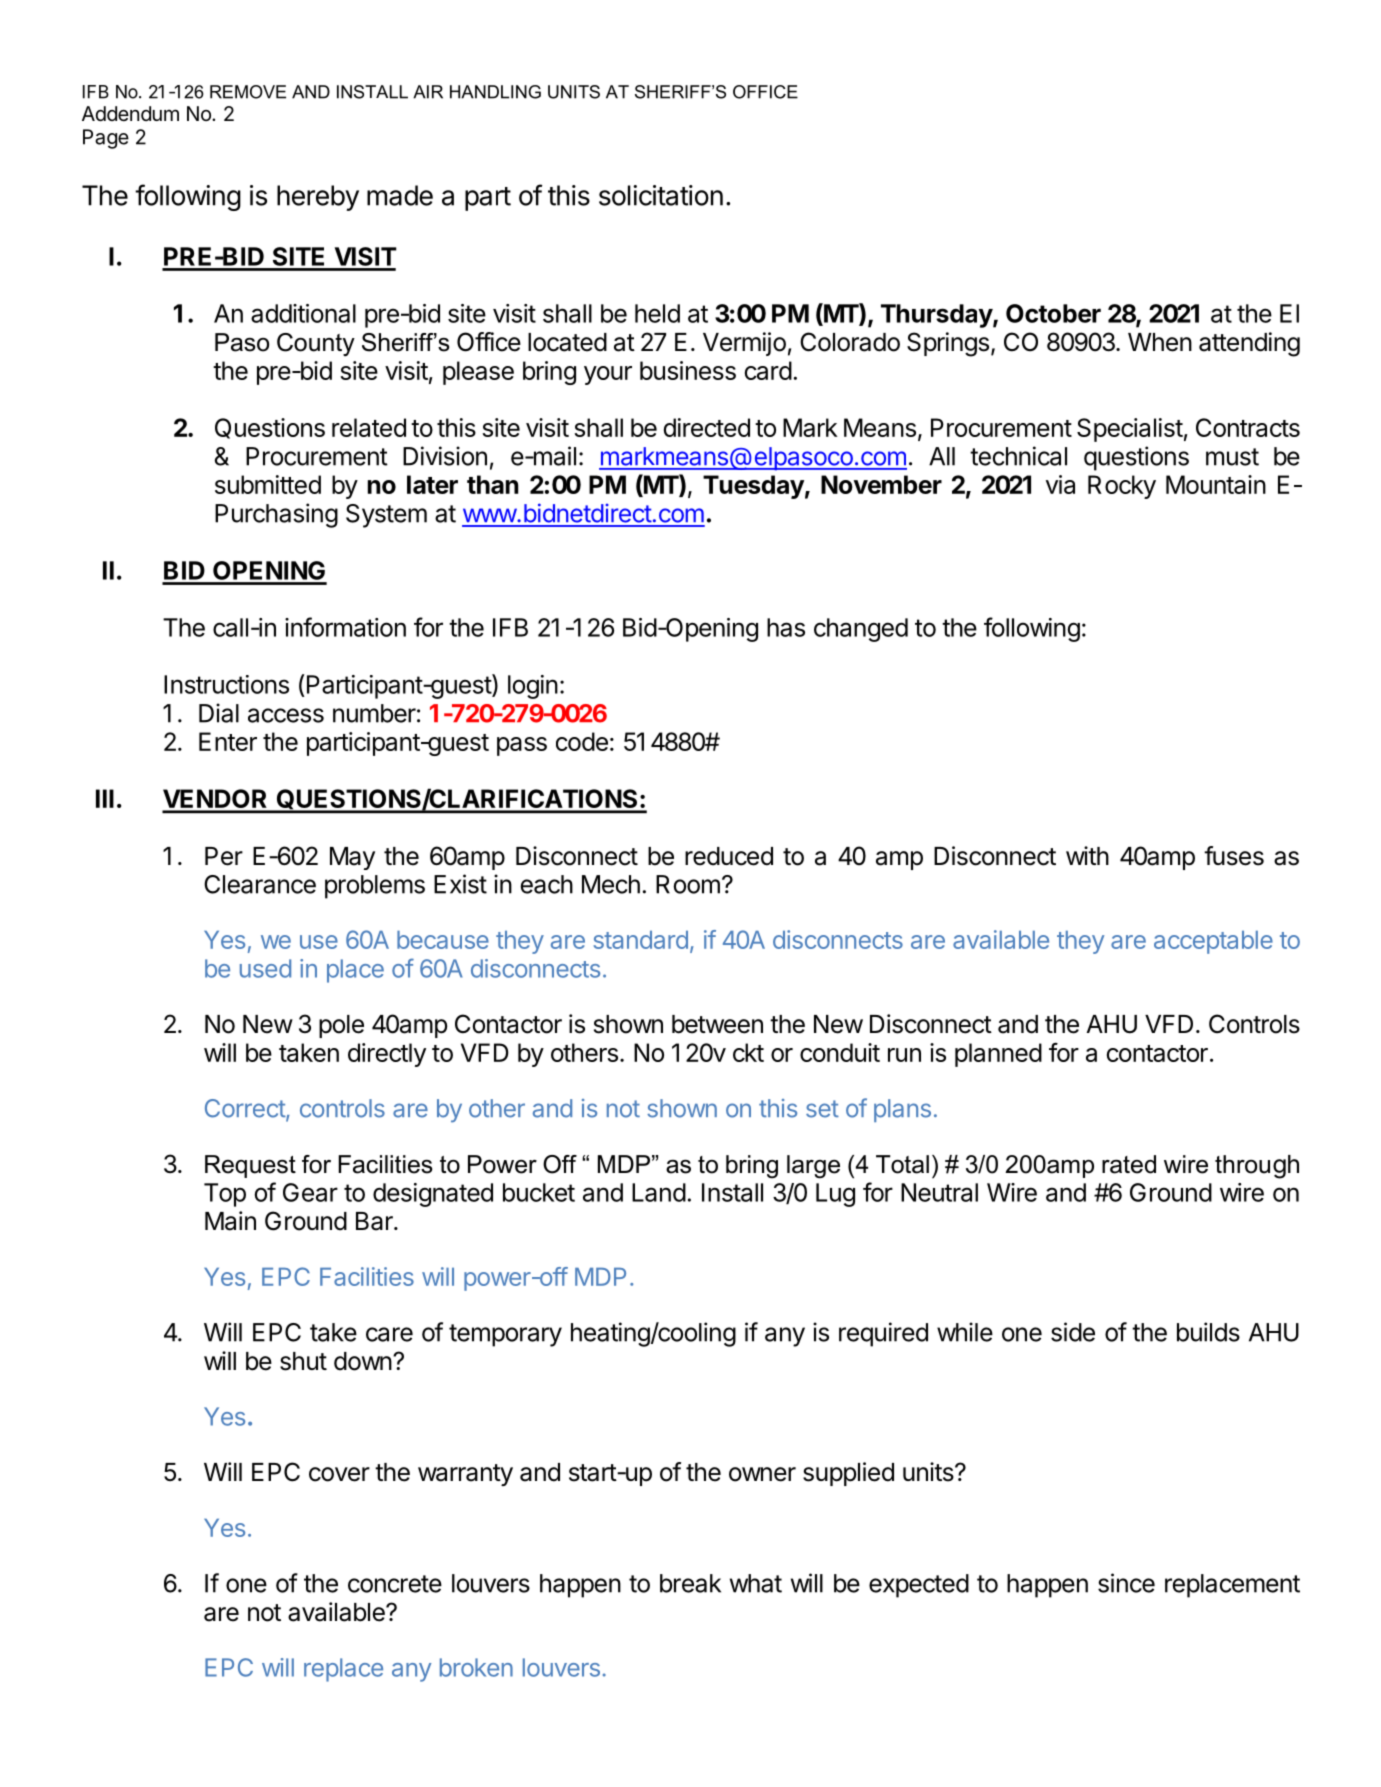 The width and height of the screenshot is (1381, 1787). What do you see at coordinates (688, 884) in the screenshot?
I see `Room` at bounding box center [688, 884].
